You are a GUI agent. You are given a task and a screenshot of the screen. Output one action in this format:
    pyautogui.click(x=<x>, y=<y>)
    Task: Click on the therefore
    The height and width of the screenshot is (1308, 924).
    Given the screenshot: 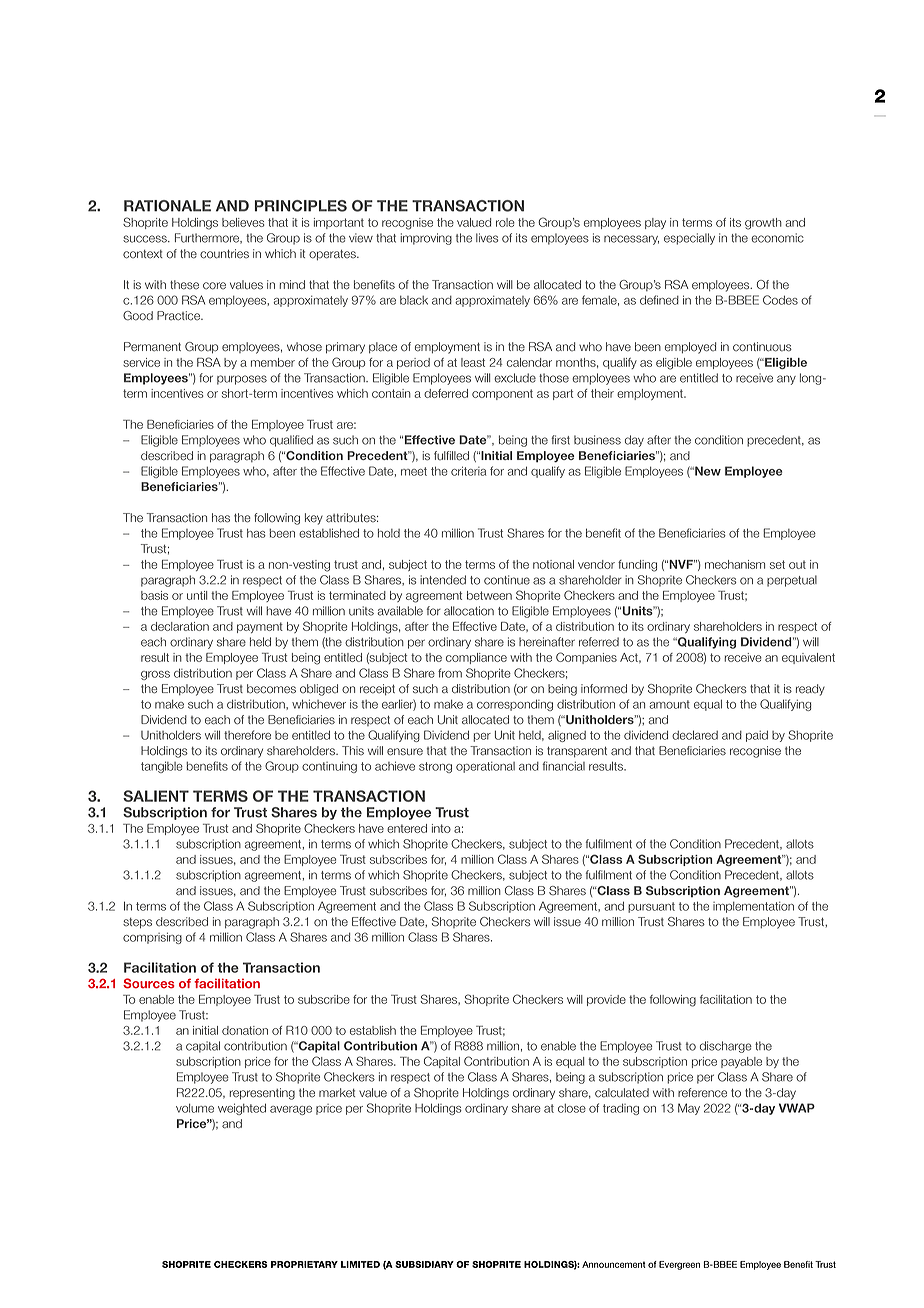 What is the action you would take?
    pyautogui.click(x=247, y=735)
